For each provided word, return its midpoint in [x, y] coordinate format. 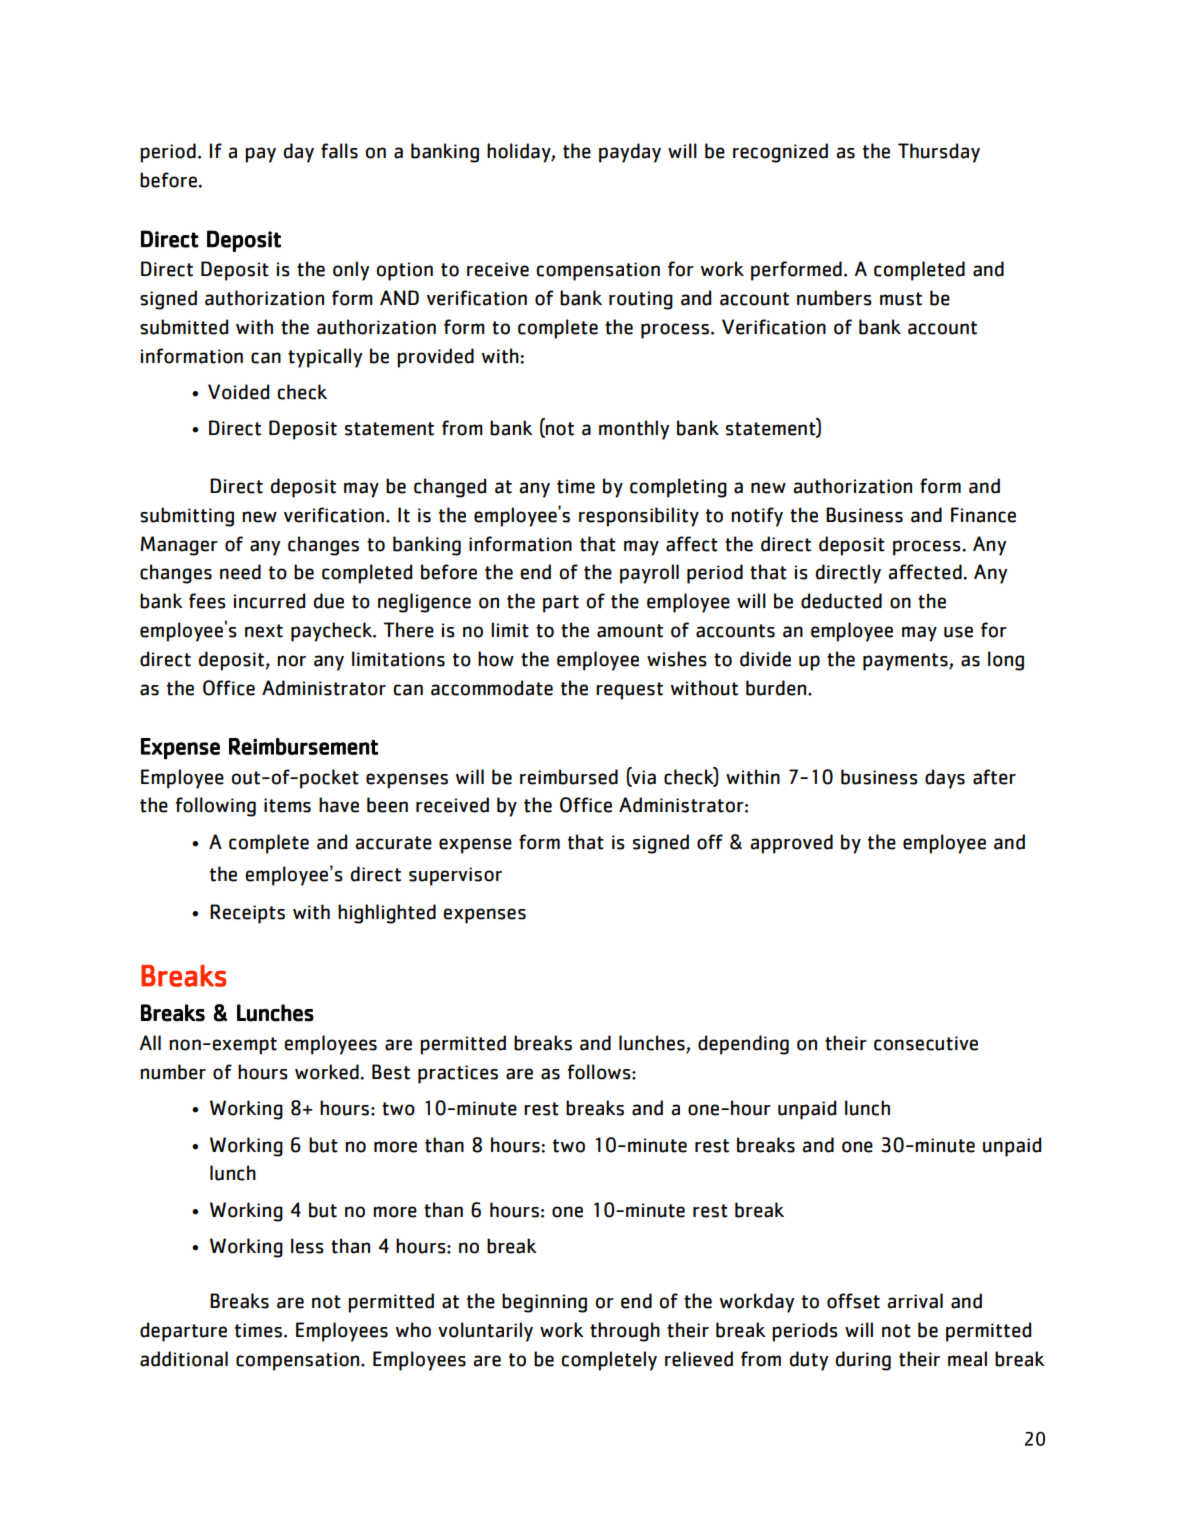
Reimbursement [303, 746]
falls [339, 151]
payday [630, 153]
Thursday [939, 153]
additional [184, 1359]
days [945, 779]
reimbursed [569, 777]
